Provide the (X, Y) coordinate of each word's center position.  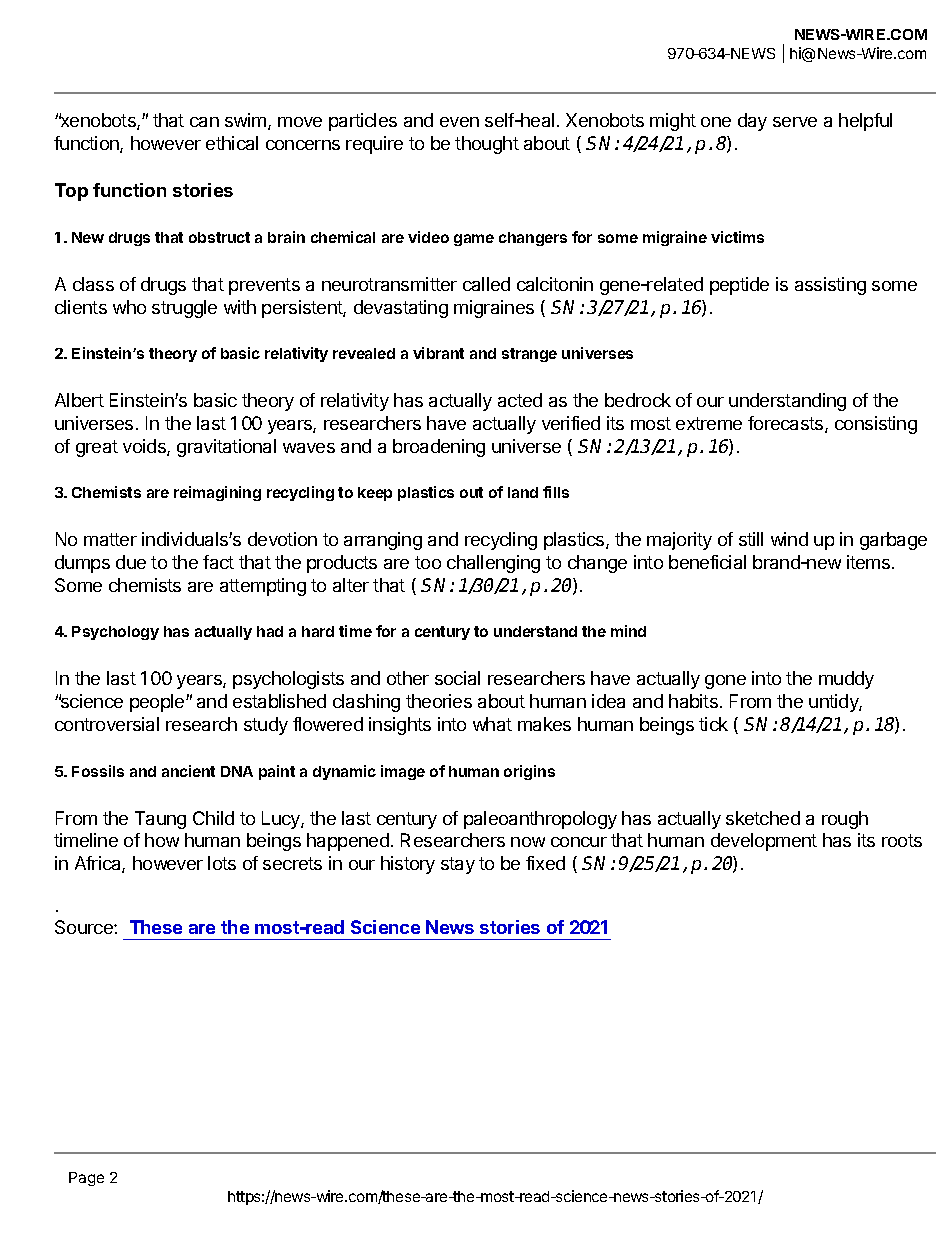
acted (520, 400)
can (204, 122)
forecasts (787, 424)
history (408, 865)
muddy (846, 680)
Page (86, 1179)
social (457, 678)
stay (458, 865)
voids (145, 447)
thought (487, 145)
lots (222, 863)
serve (795, 122)
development (764, 842)
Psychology (115, 633)
